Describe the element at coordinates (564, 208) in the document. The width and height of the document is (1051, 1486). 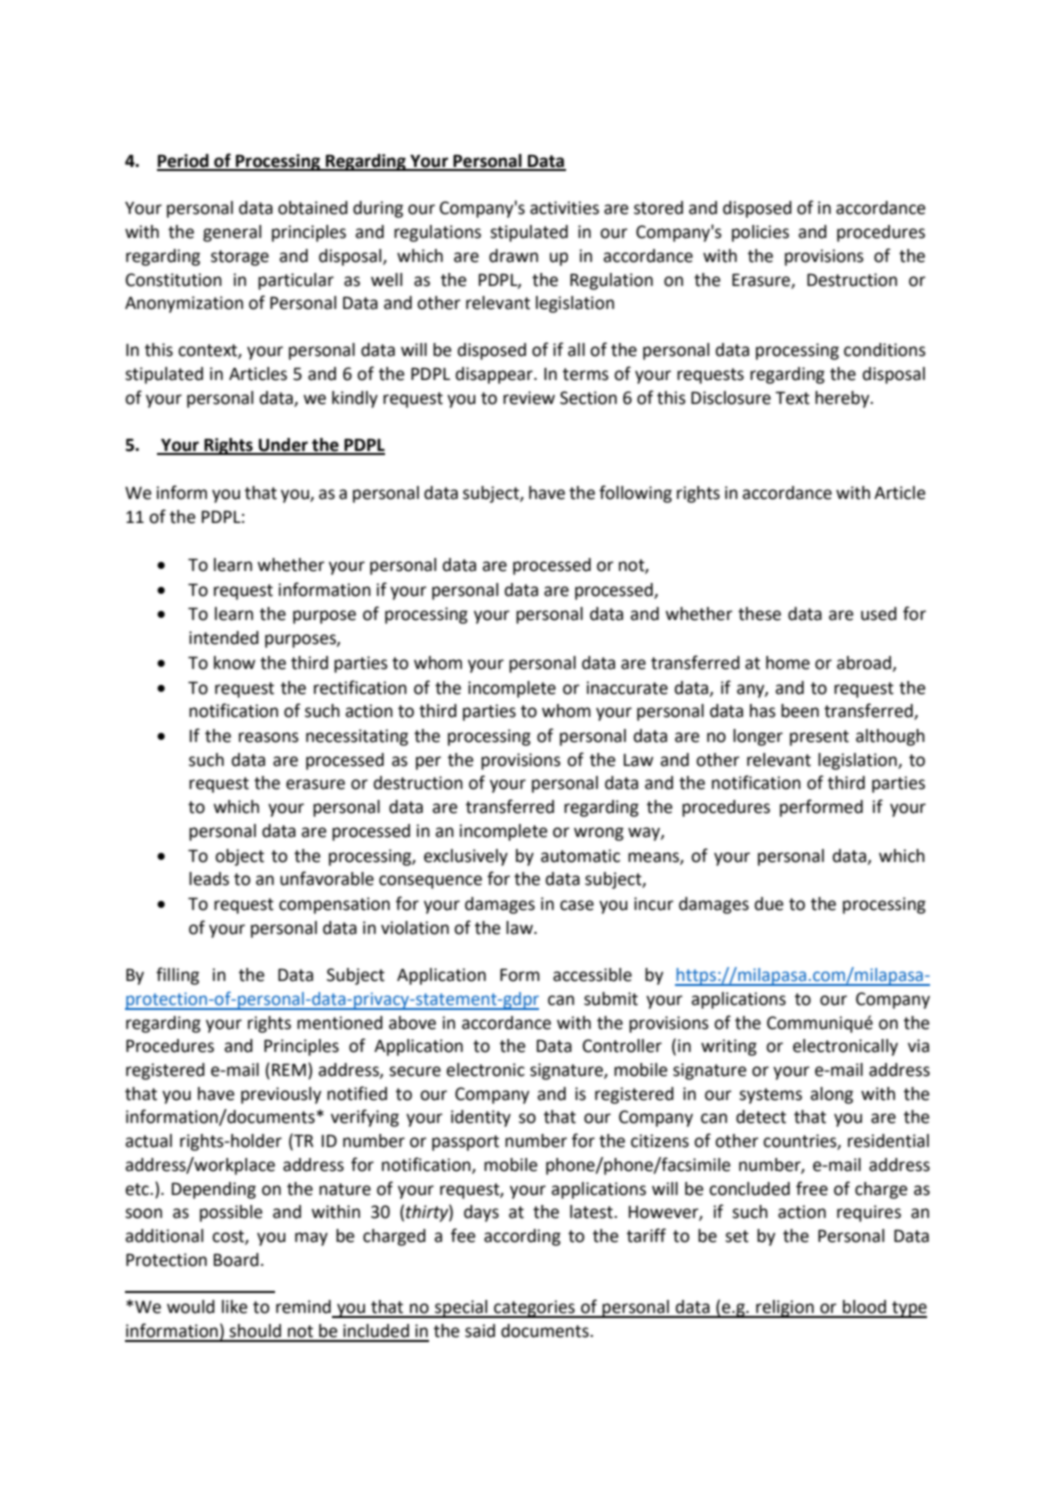
I see `activities` at that location.
